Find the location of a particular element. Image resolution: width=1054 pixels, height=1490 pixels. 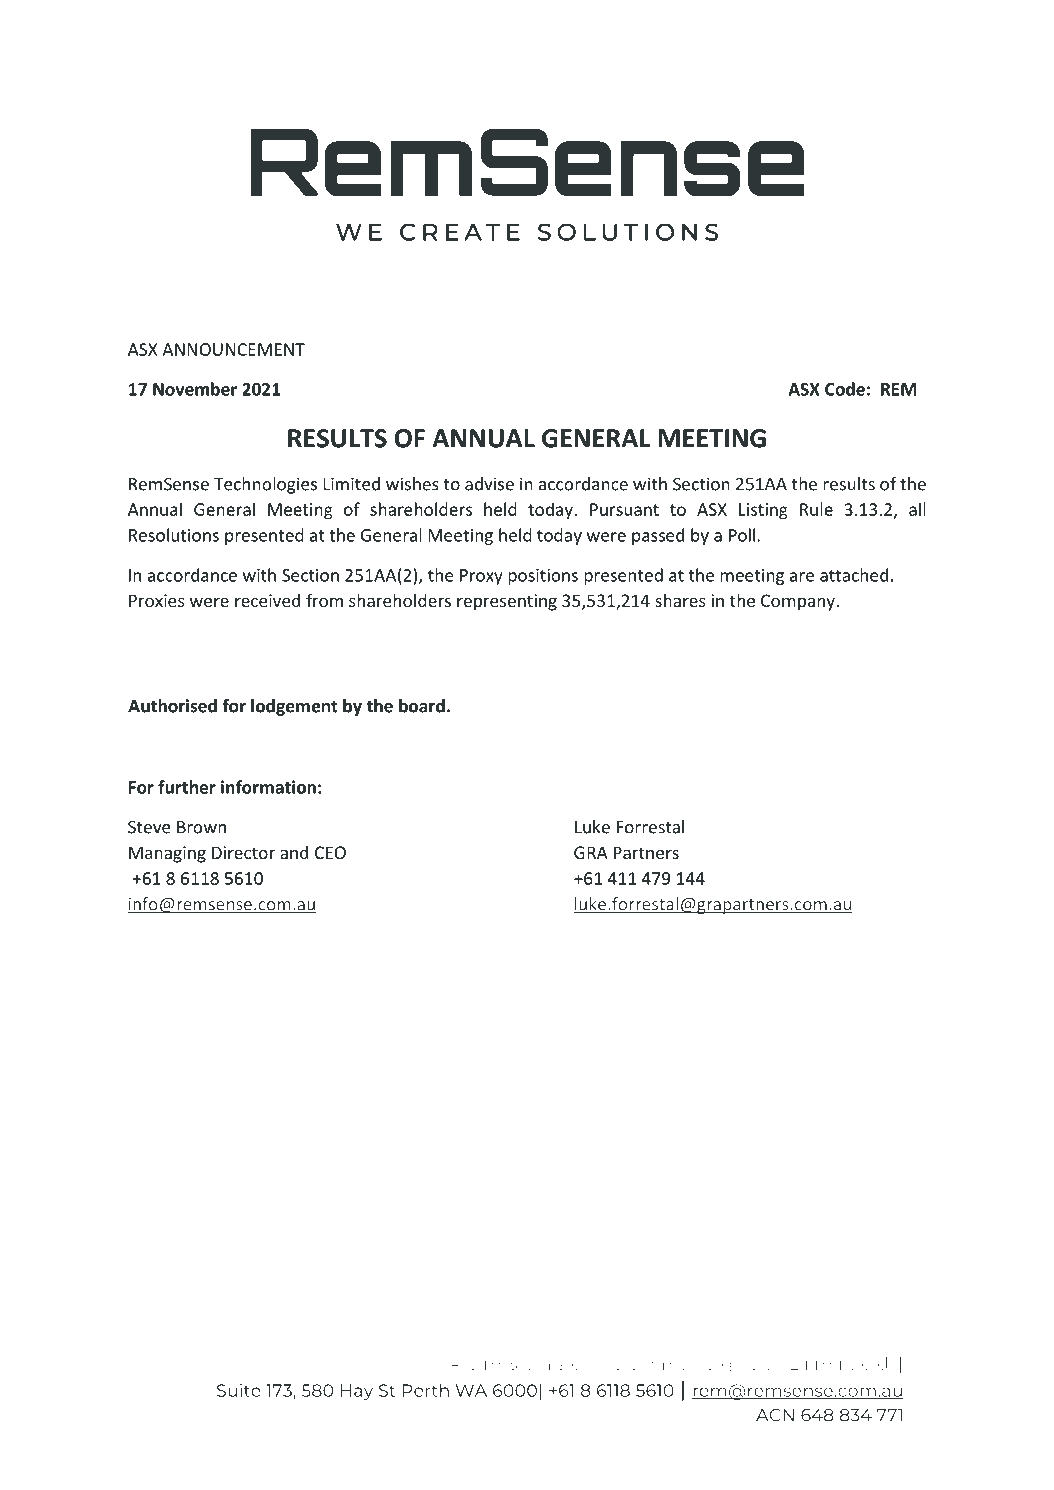

ACN is located at coordinates (775, 1415).
